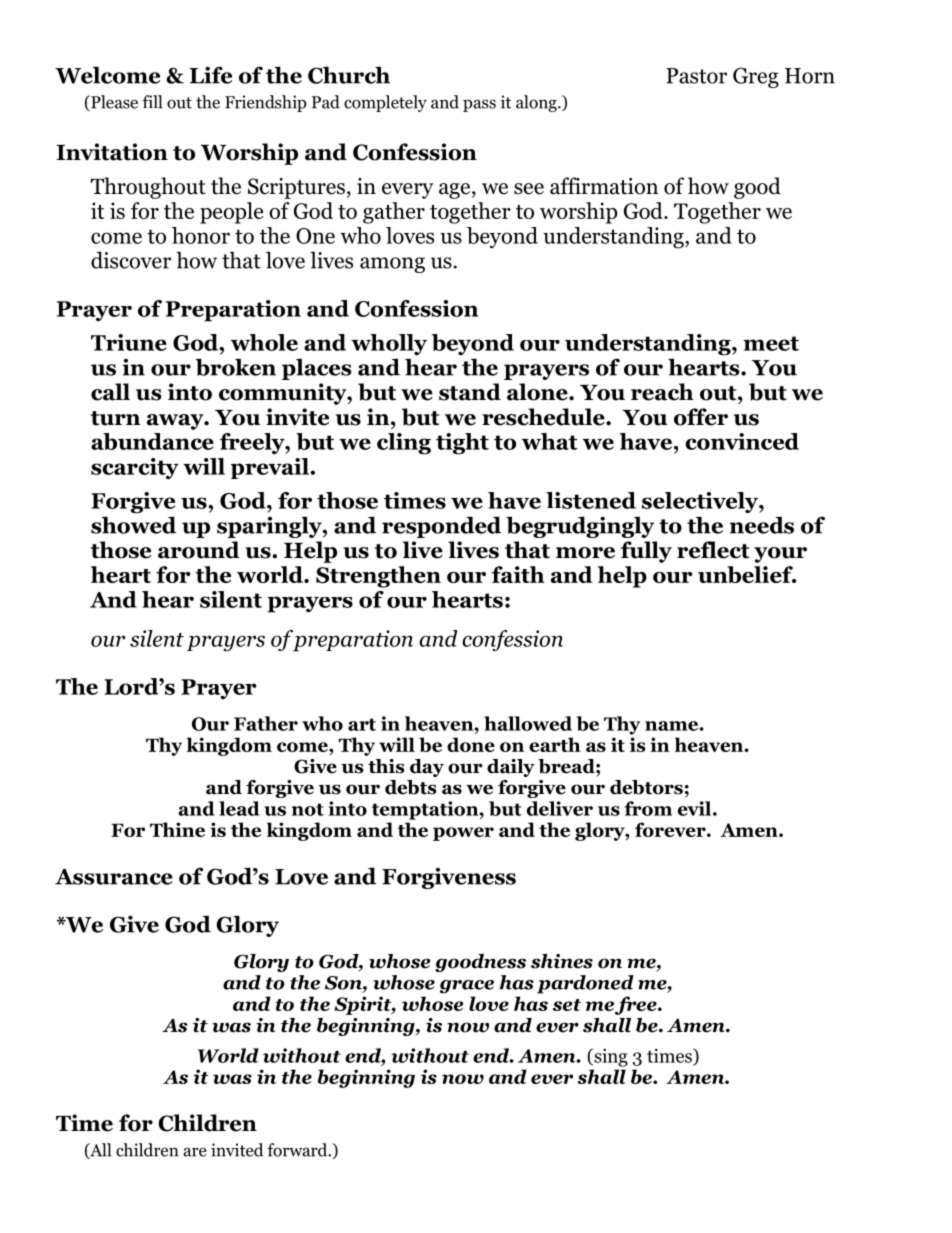  What do you see at coordinates (713, 550) in the page?
I see `reflect` at bounding box center [713, 550].
